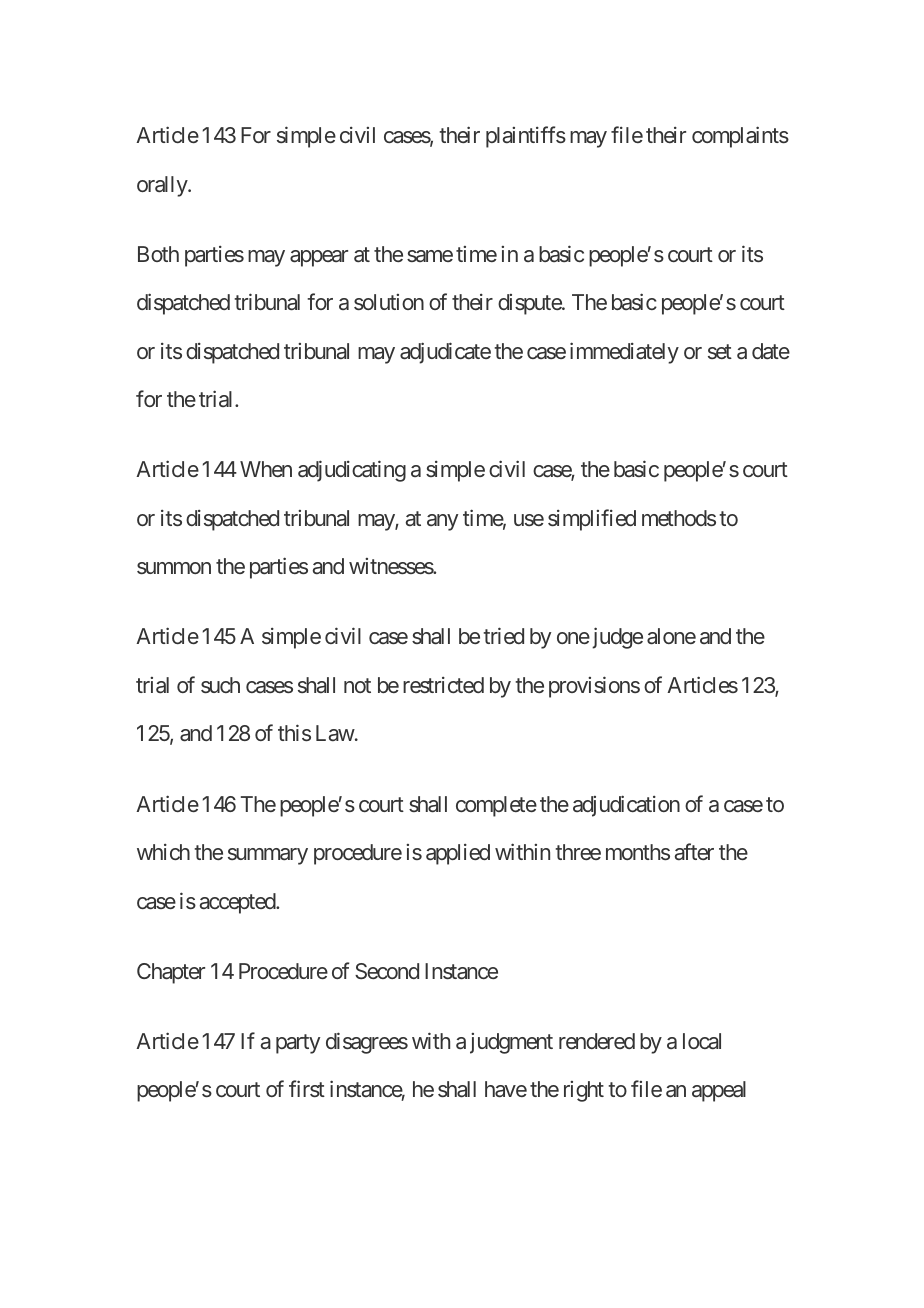 This screenshot has height=1308, width=924. I want to click on simplified, so click(592, 520).
